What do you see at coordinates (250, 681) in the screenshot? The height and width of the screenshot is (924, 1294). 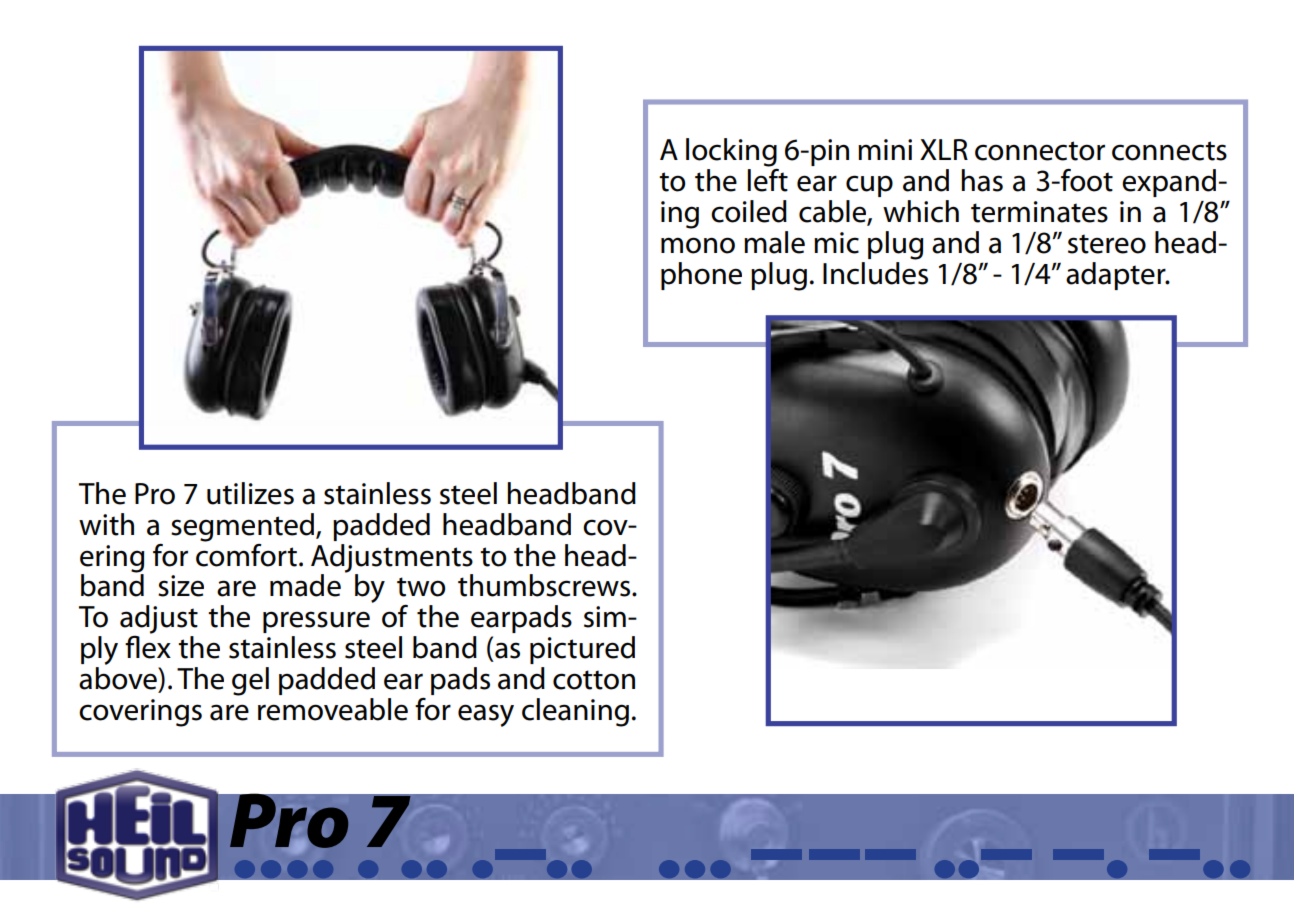 I see `gel` at bounding box center [250, 681].
